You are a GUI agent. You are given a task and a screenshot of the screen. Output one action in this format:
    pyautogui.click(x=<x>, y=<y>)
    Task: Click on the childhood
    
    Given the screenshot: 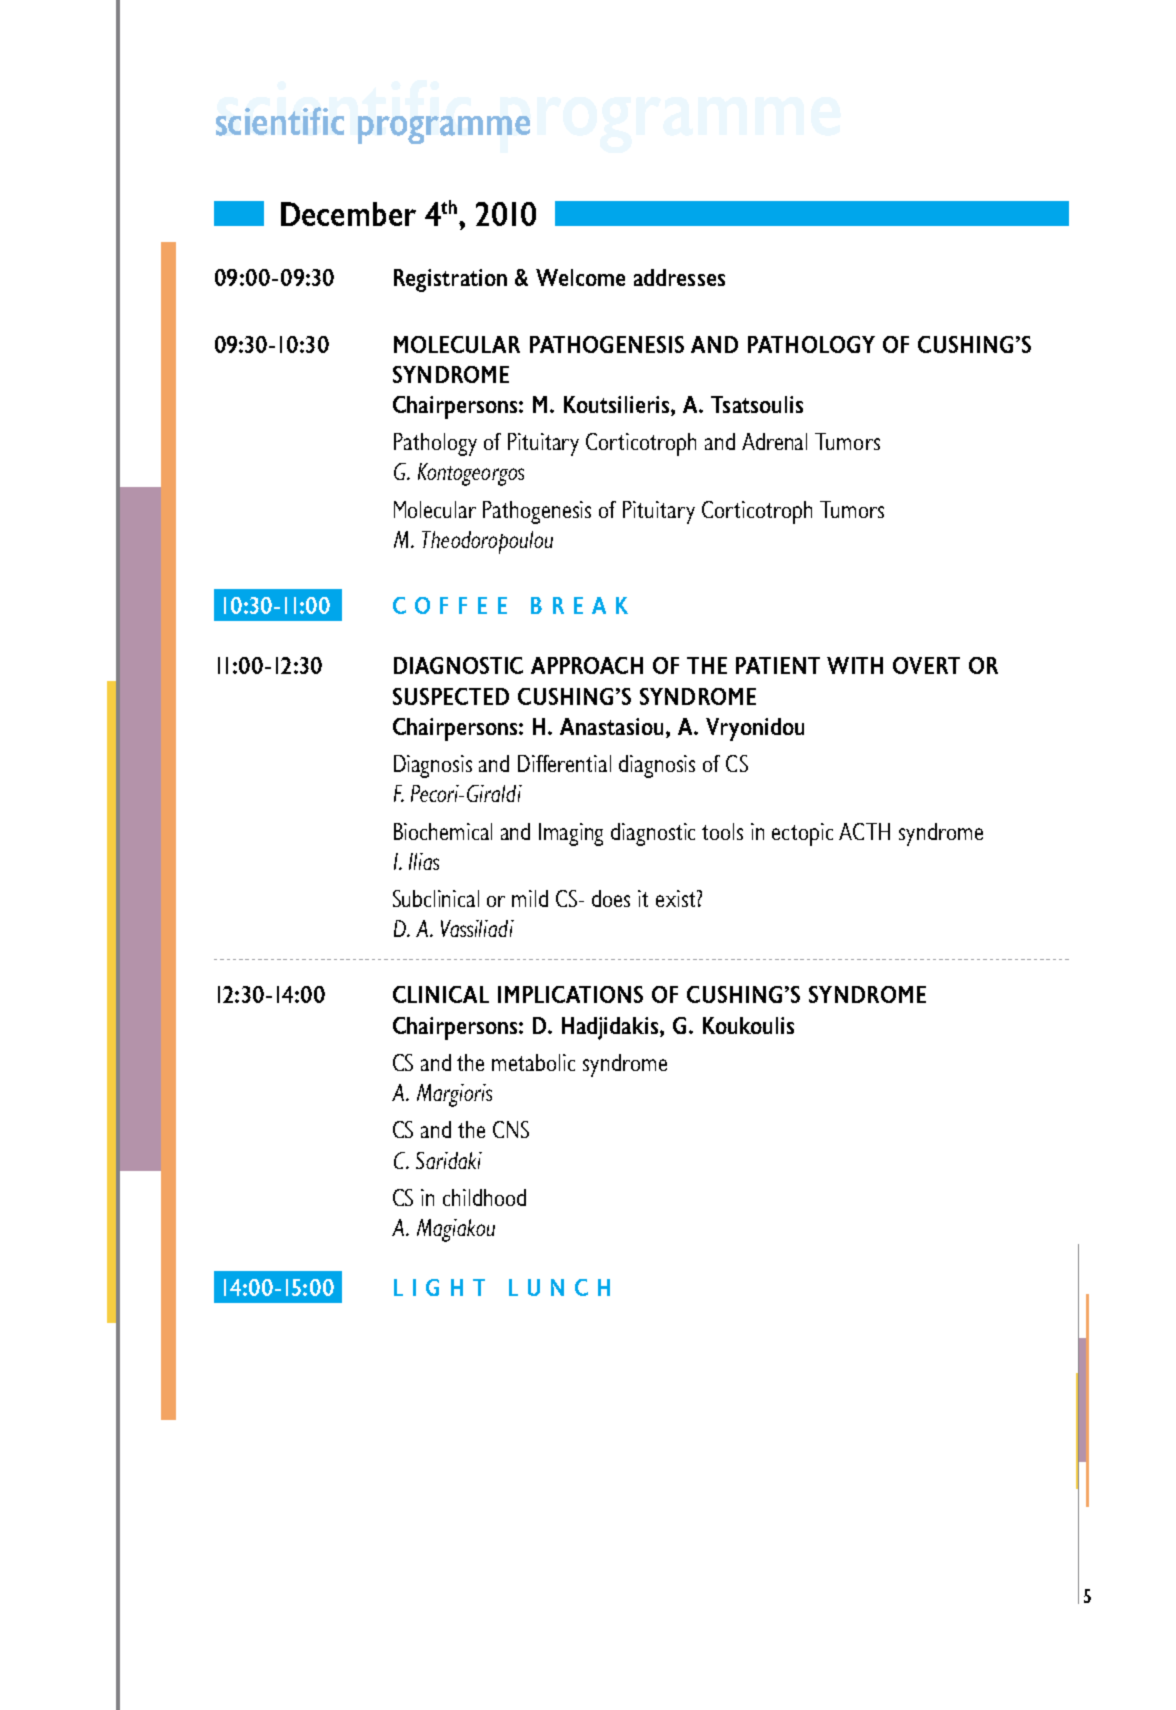 What is the action you would take?
    pyautogui.click(x=484, y=1197)
